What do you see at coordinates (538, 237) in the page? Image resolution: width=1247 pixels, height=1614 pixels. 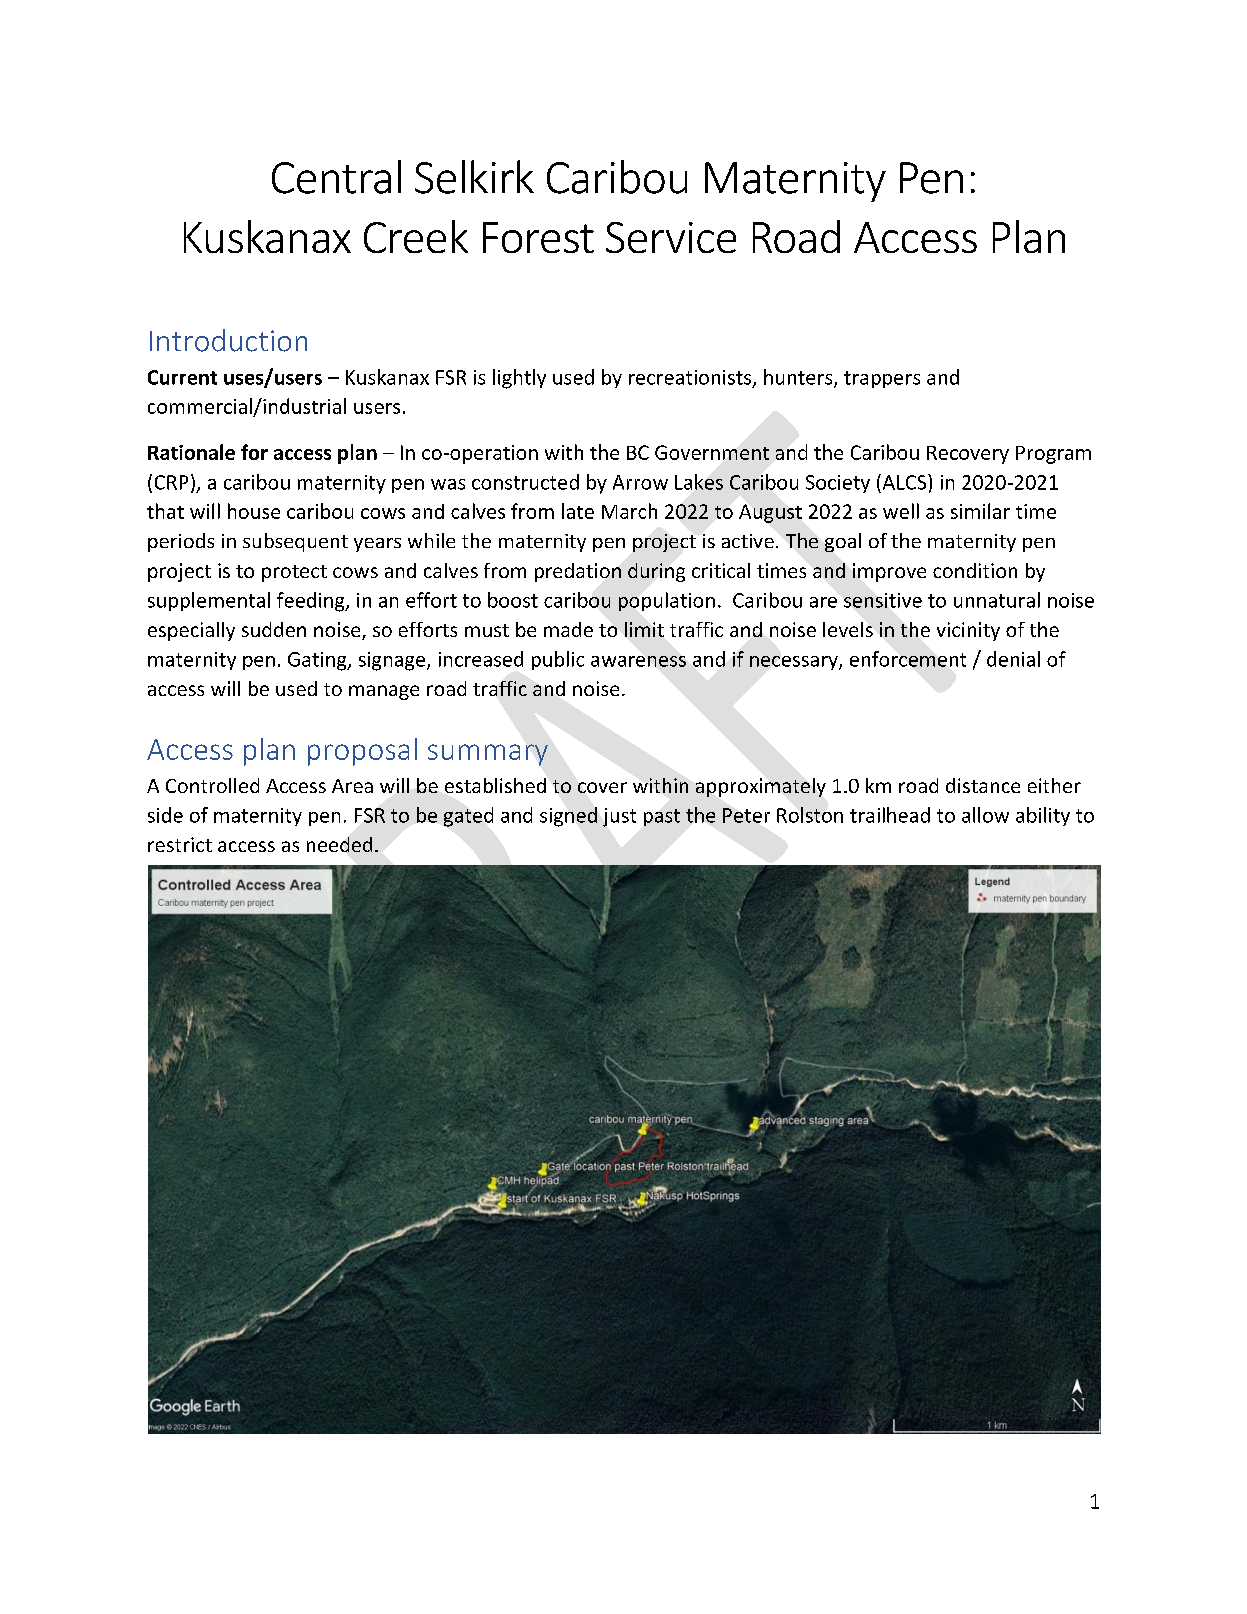 I see `Forest` at bounding box center [538, 237].
